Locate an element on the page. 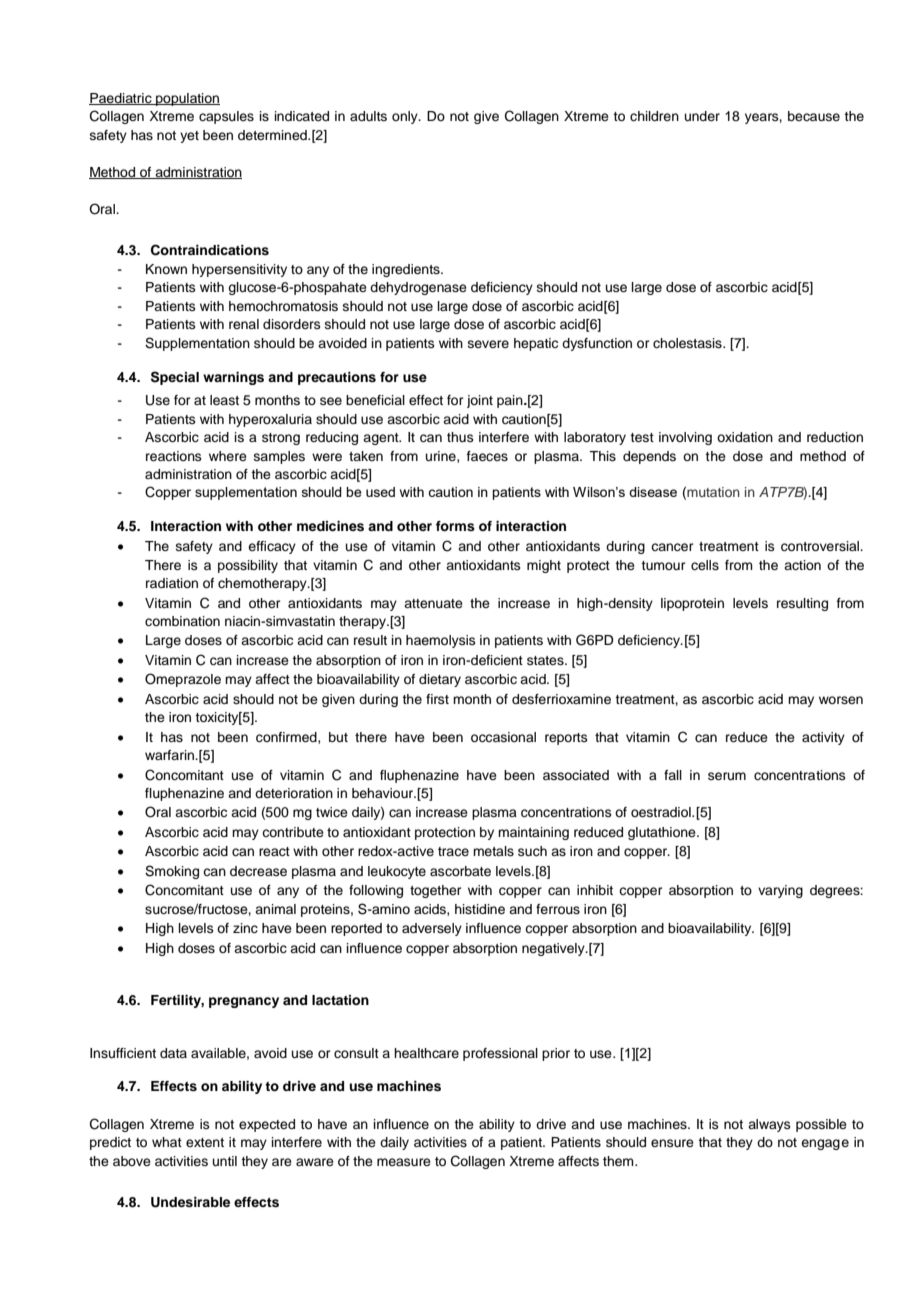  Omeprazole is located at coordinates (183, 680).
